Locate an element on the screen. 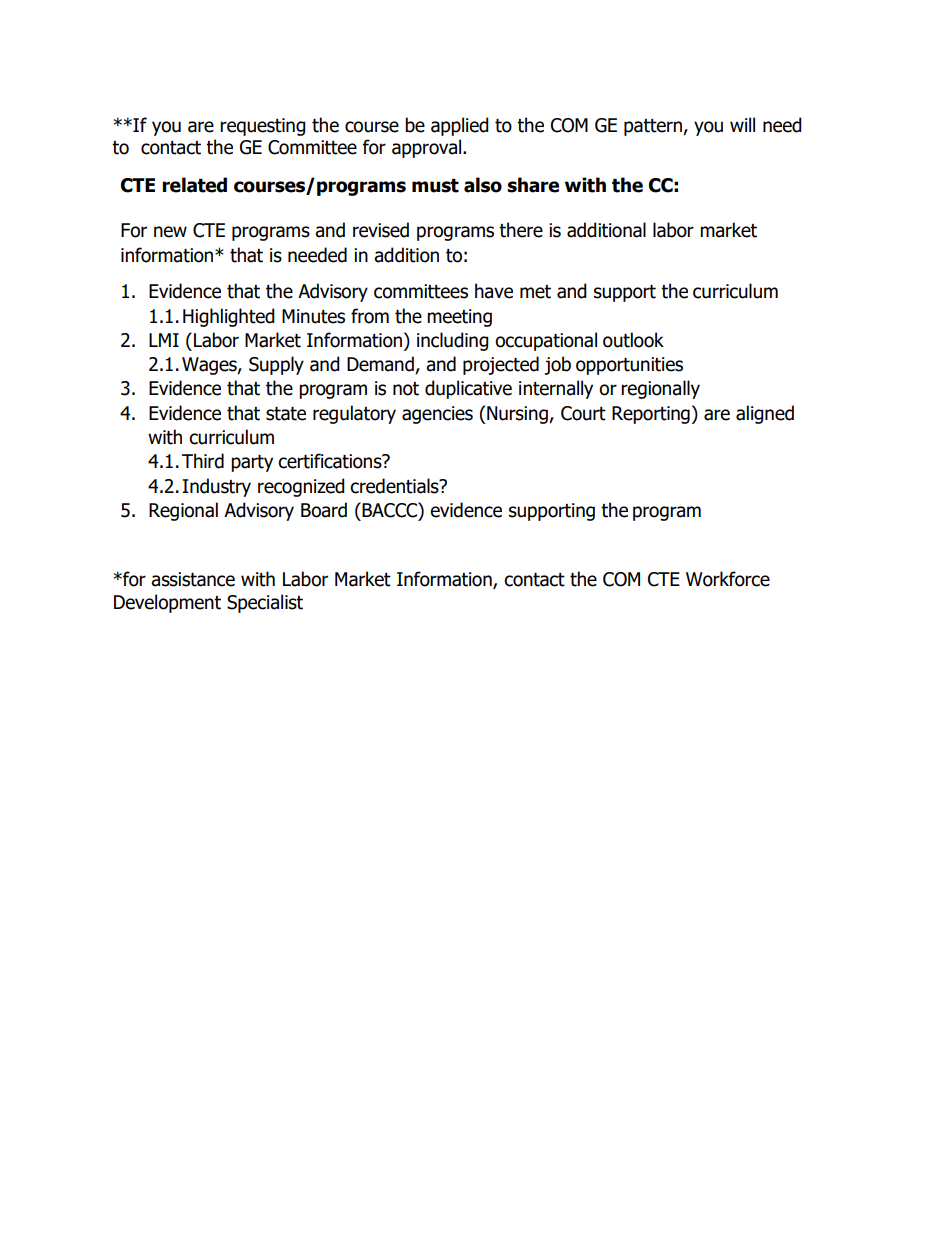 This screenshot has width=952, height=1233. Specialist is located at coordinates (265, 603).
